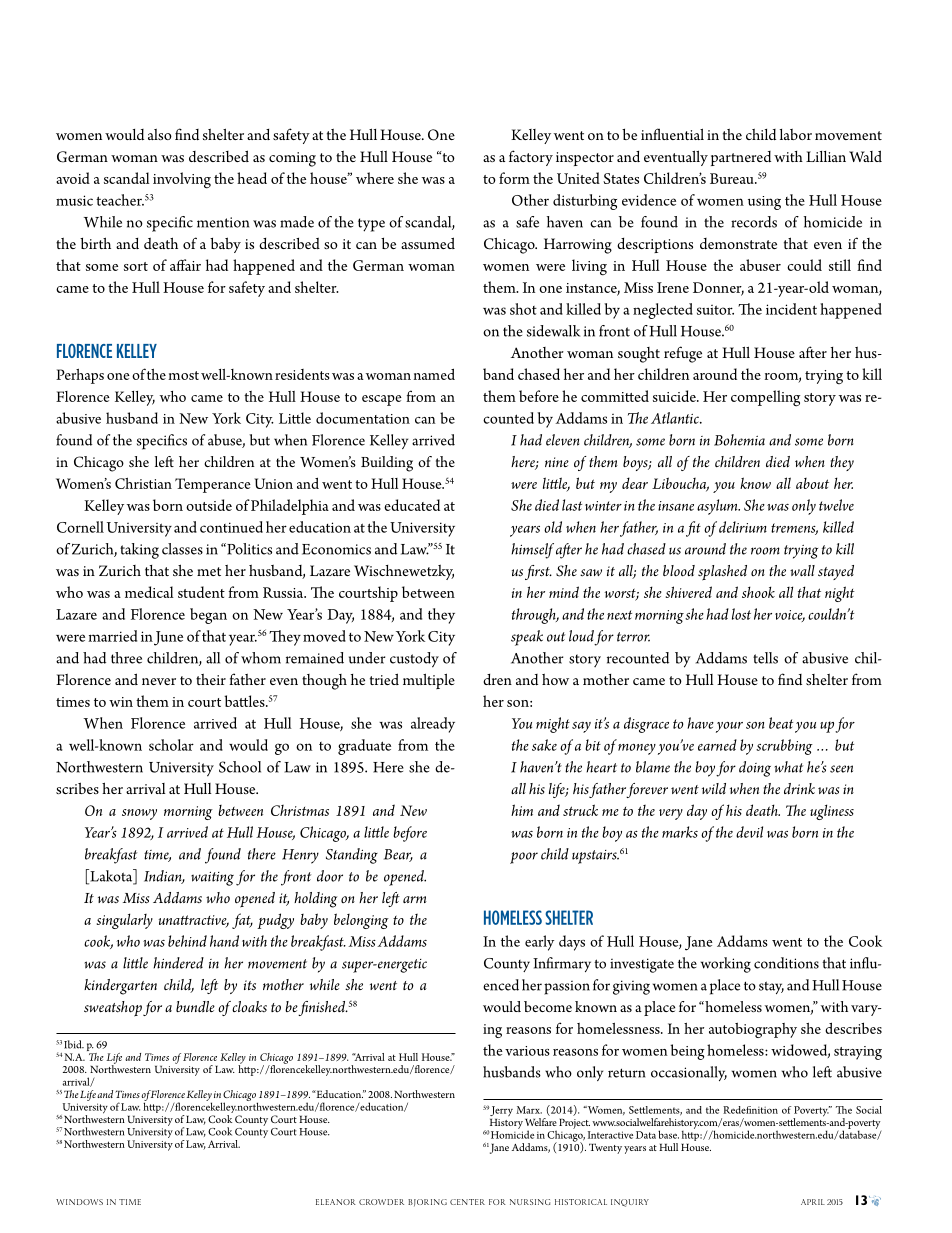 This screenshot has height=1233, width=952. Describe the element at coordinates (765, 658) in the screenshot. I see `tells` at that location.
